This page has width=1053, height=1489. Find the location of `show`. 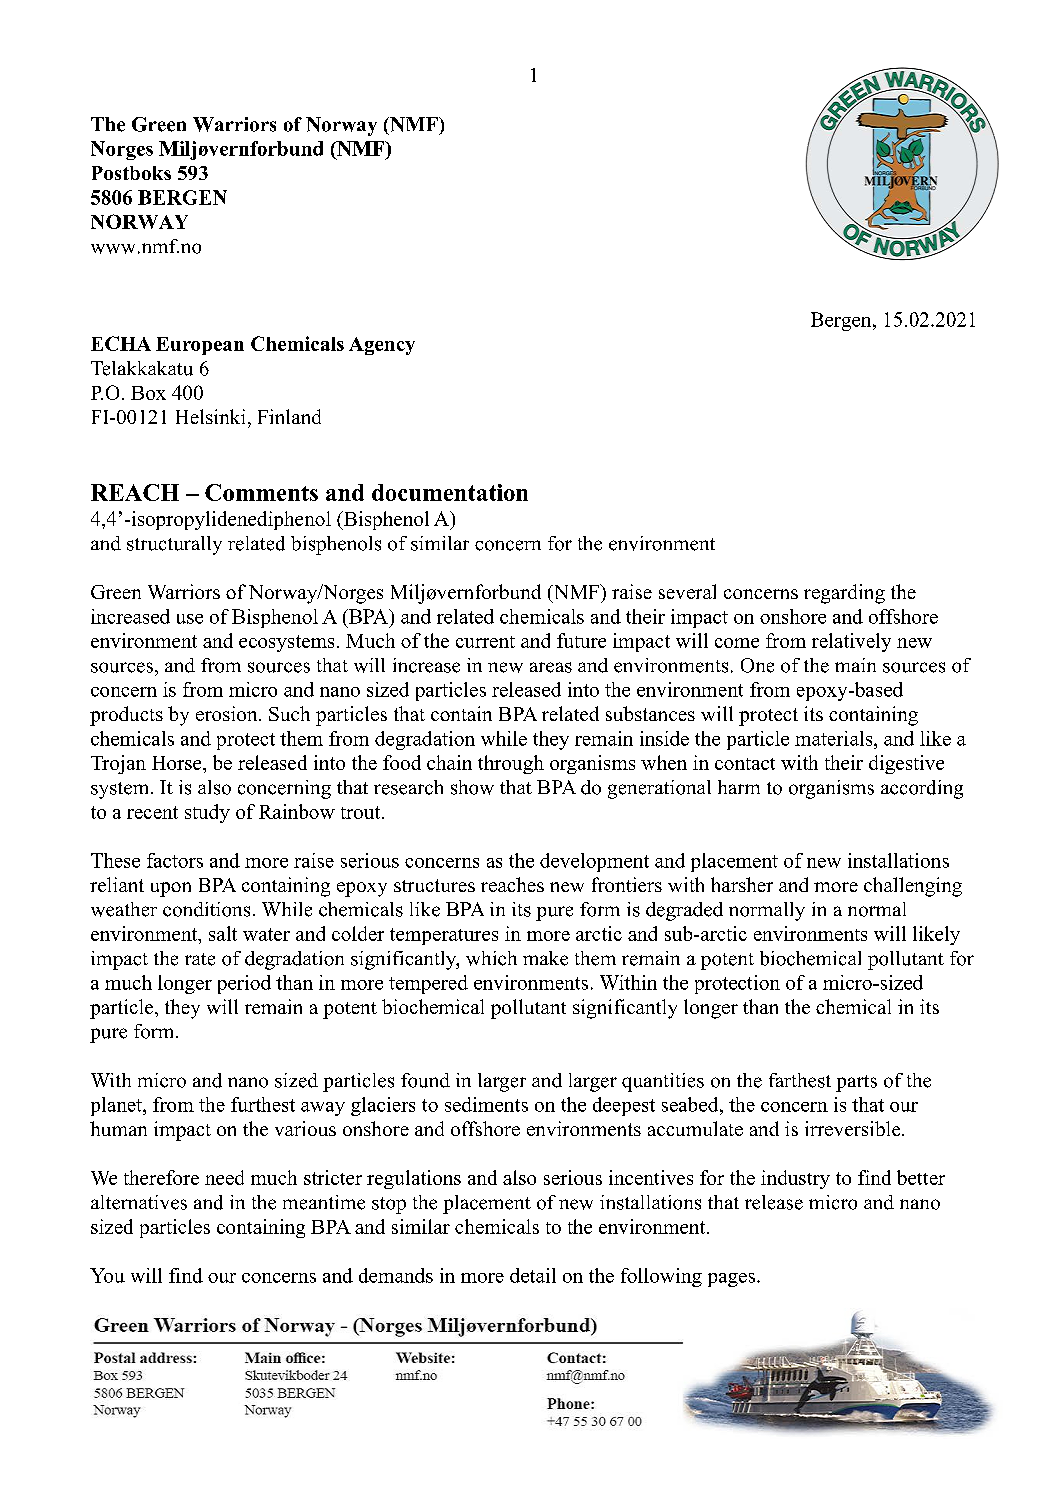

show is located at coordinates (472, 787).
